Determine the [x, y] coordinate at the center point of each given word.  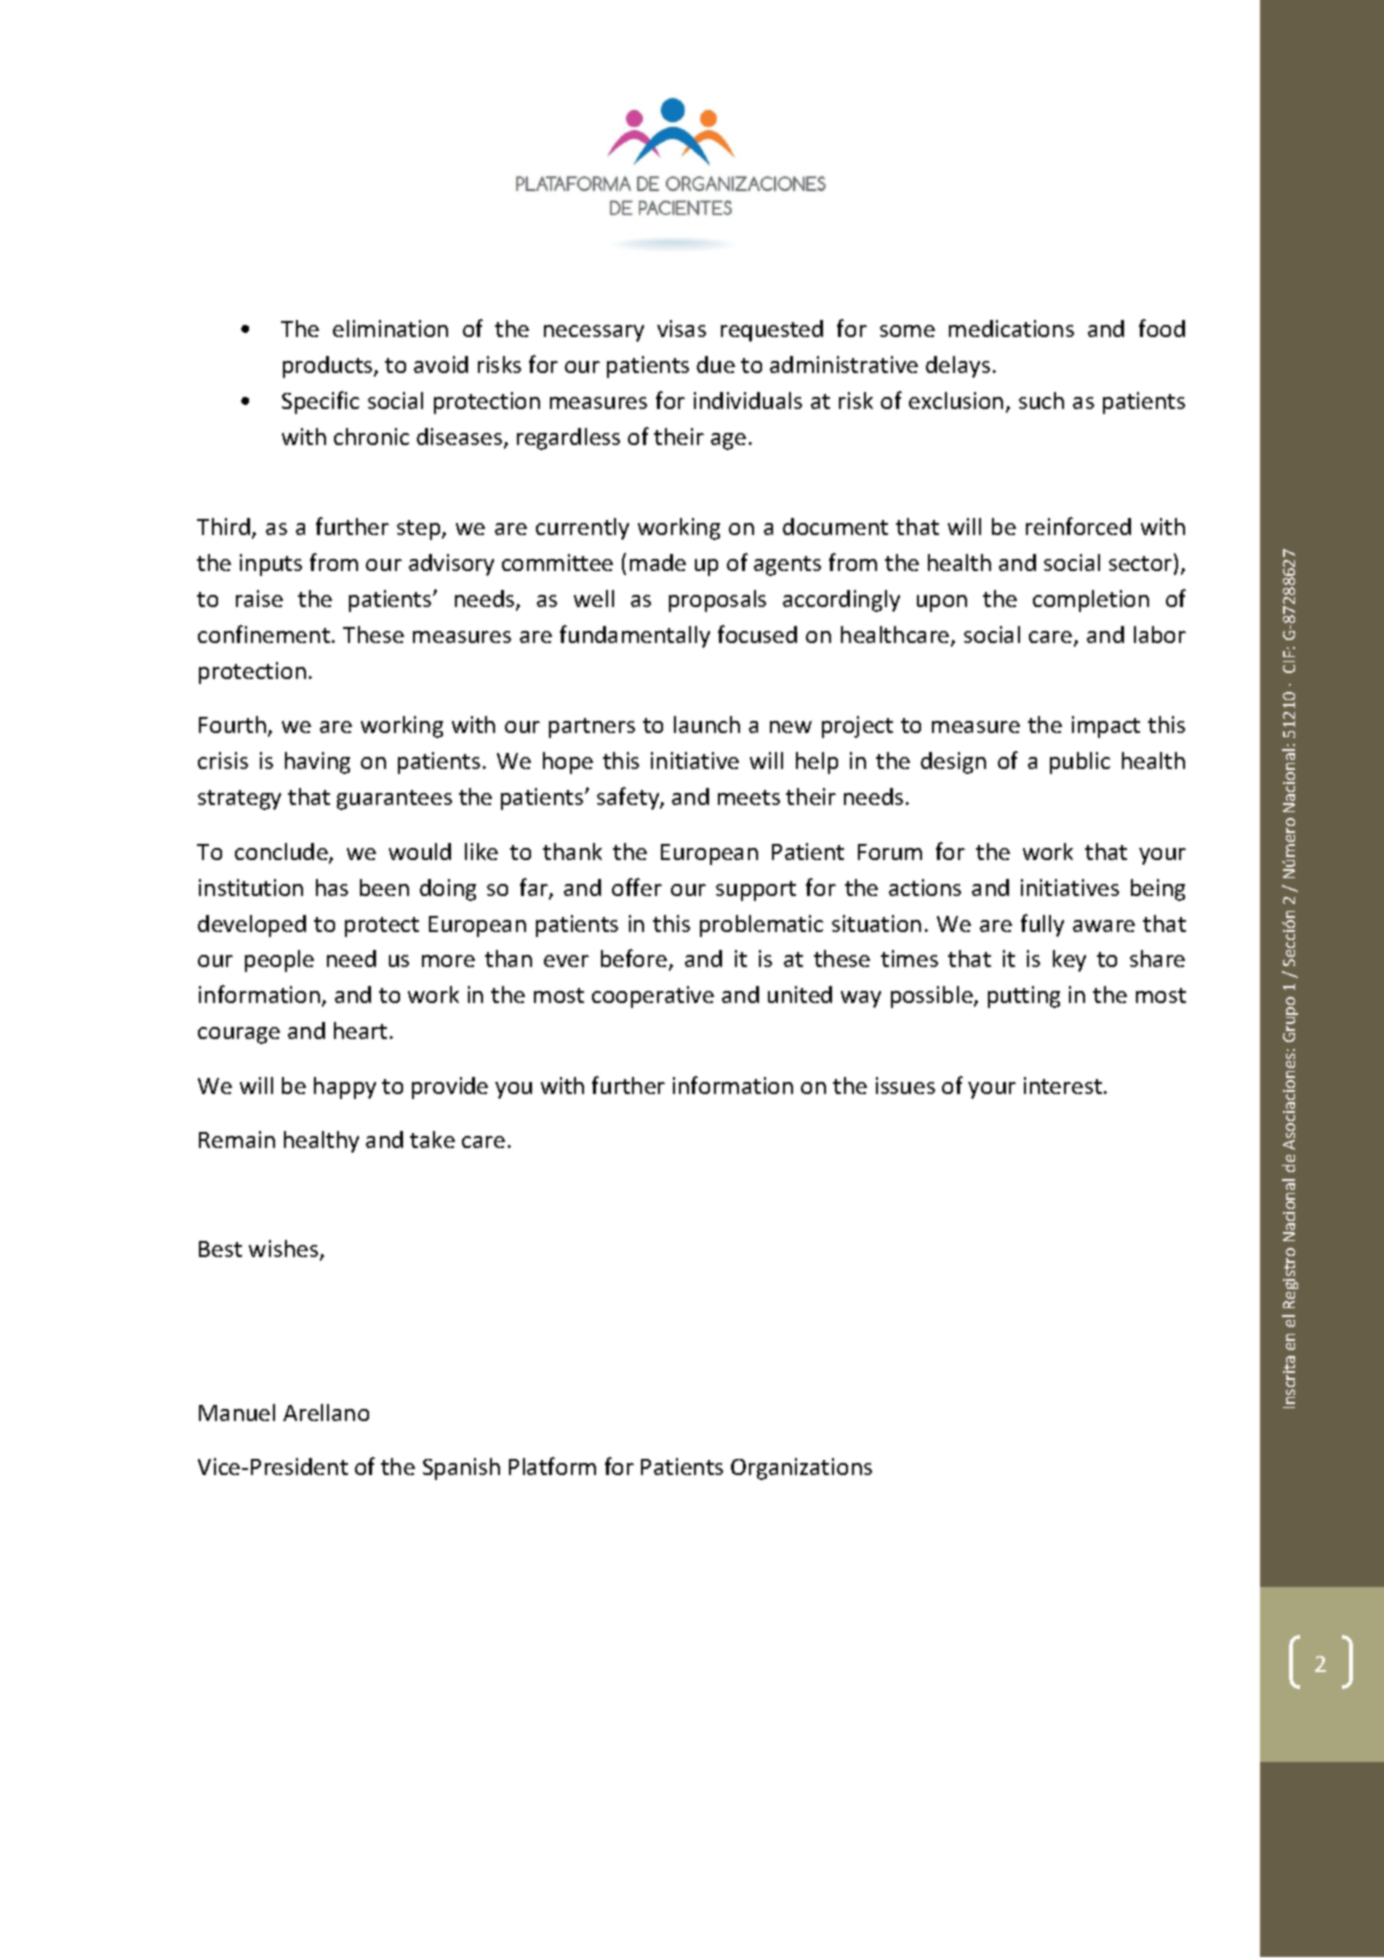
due [716, 364]
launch [707, 724]
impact [1106, 727]
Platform [552, 1466]
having [317, 763]
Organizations [801, 1469]
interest [1064, 1085]
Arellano [326, 1412]
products [329, 367]
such [1041, 400]
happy [345, 1088]
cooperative [653, 997]
